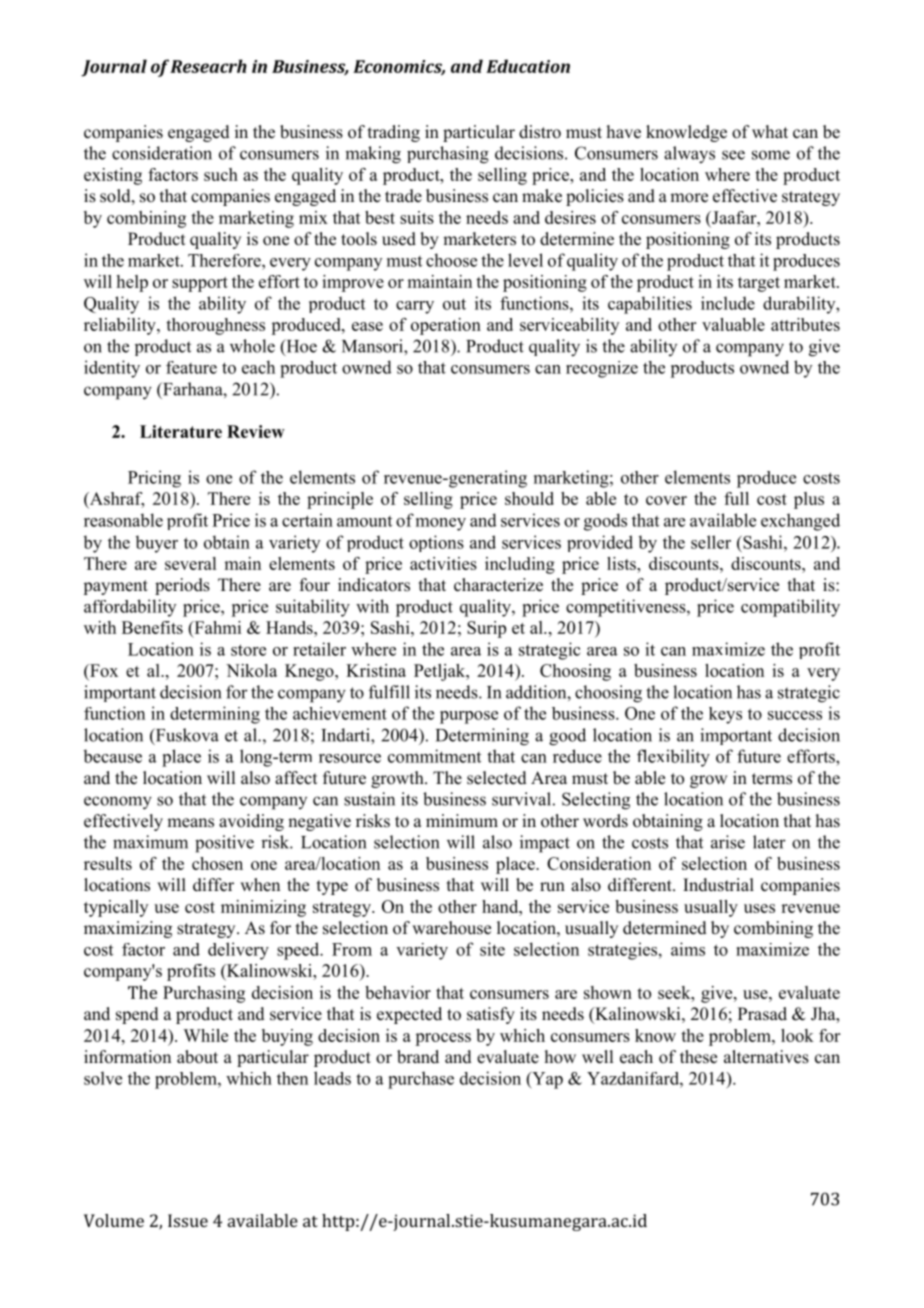  What do you see at coordinates (736, 498) in the screenshot?
I see `full` at bounding box center [736, 498].
